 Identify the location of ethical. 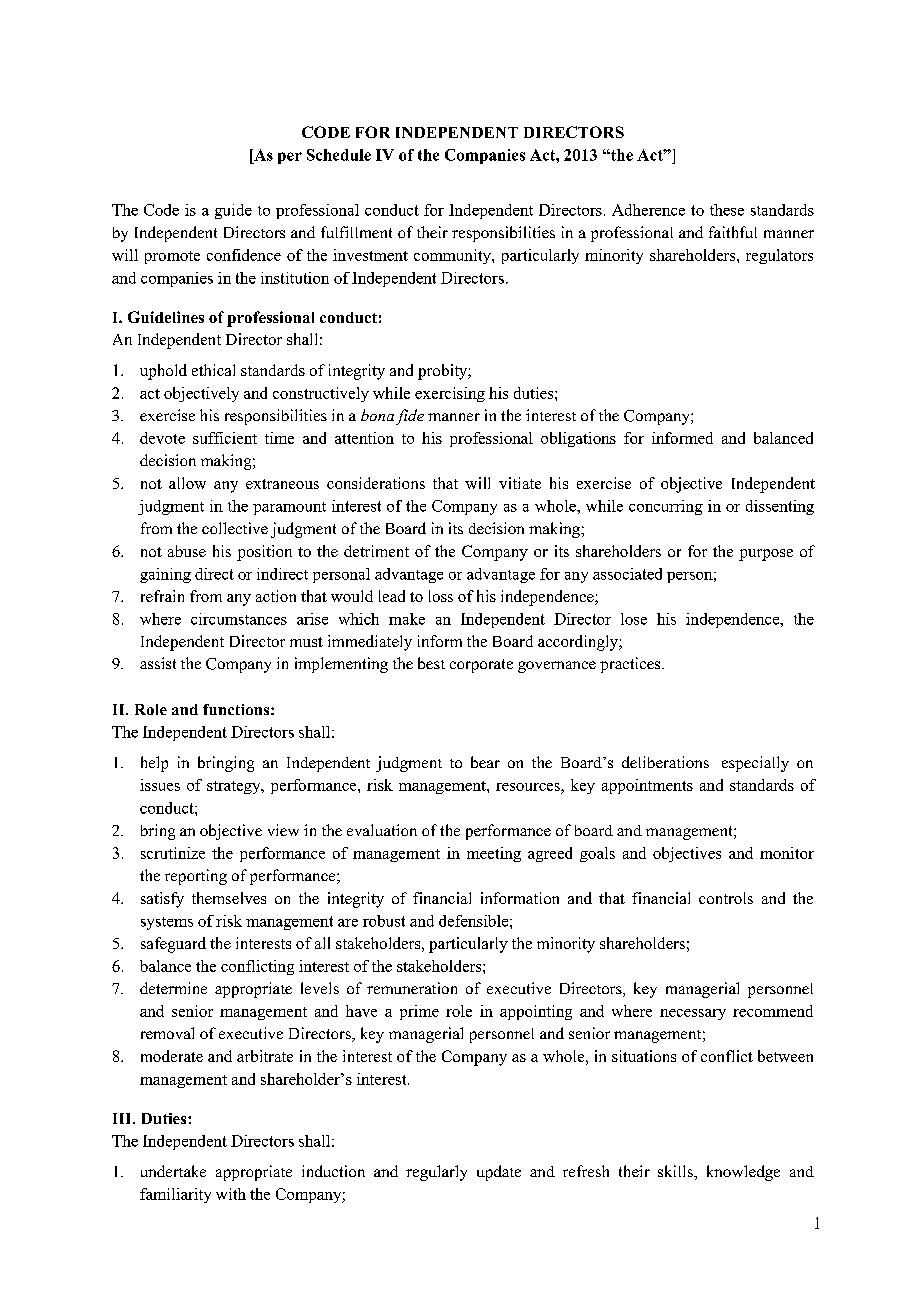
(213, 370).
